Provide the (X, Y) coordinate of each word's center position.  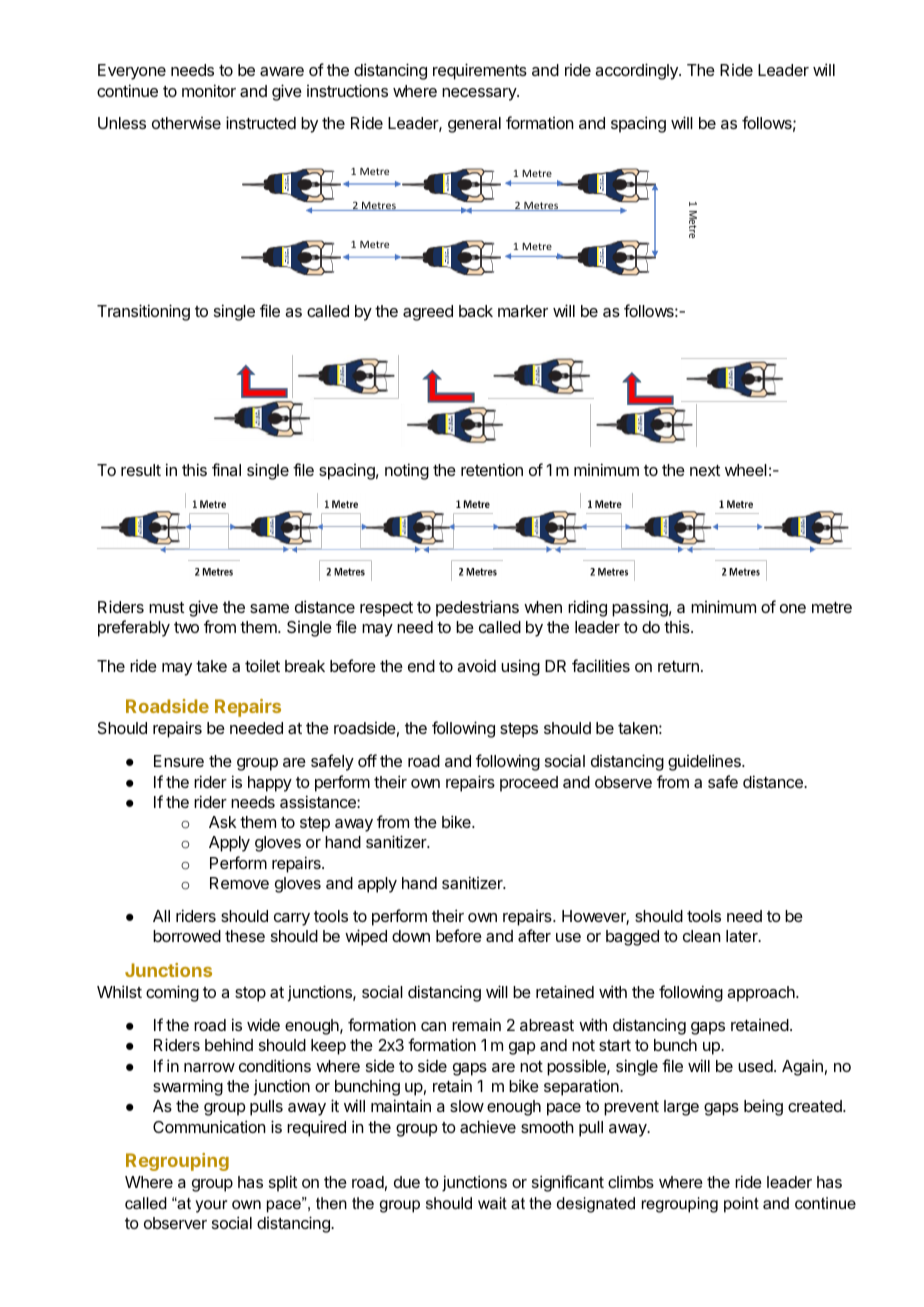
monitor (209, 90)
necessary (480, 94)
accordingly (637, 71)
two (186, 627)
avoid (476, 665)
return (678, 666)
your (211, 1206)
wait (492, 1203)
